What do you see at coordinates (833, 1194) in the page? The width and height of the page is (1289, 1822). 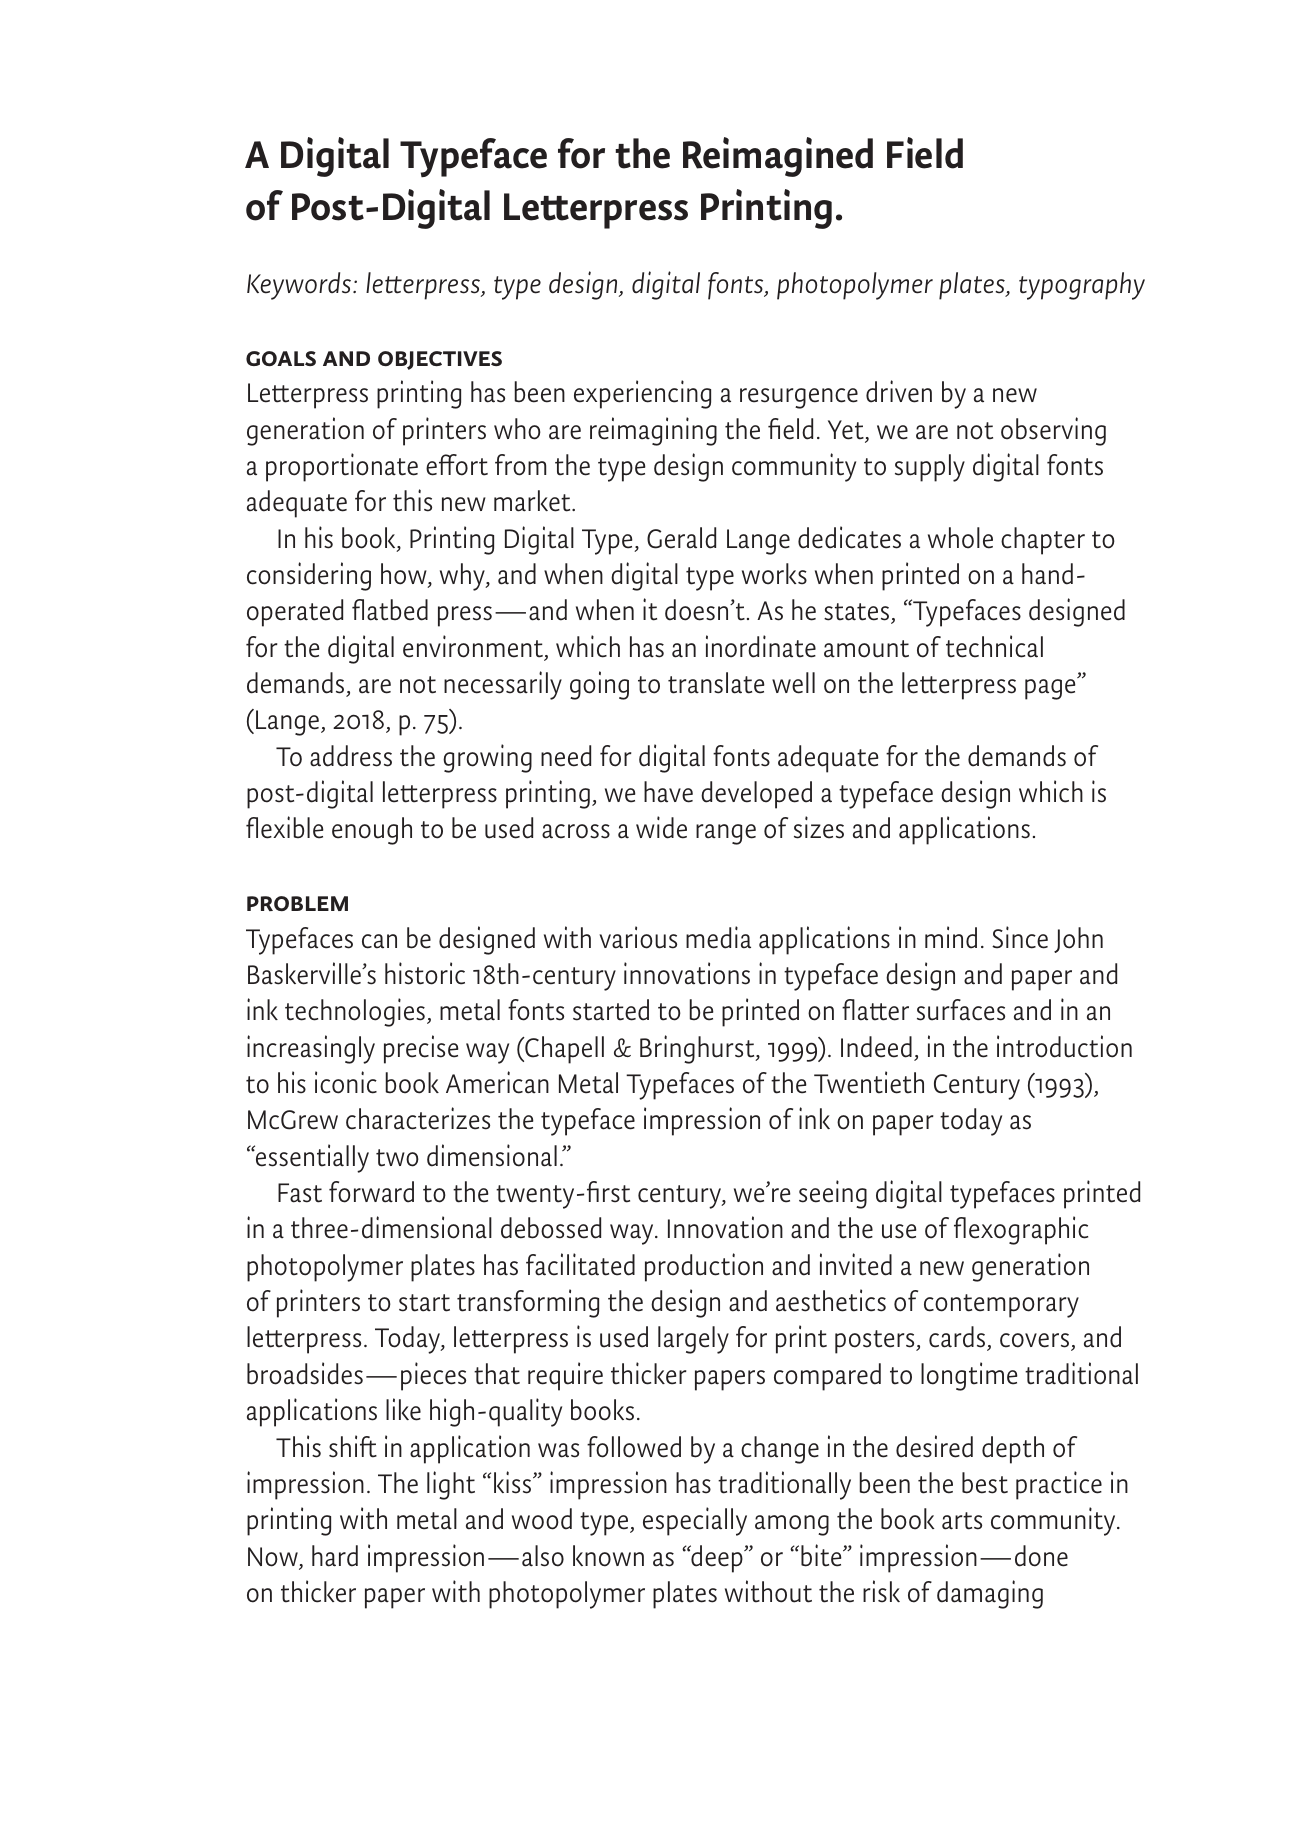 I see `seeing` at bounding box center [833, 1194].
